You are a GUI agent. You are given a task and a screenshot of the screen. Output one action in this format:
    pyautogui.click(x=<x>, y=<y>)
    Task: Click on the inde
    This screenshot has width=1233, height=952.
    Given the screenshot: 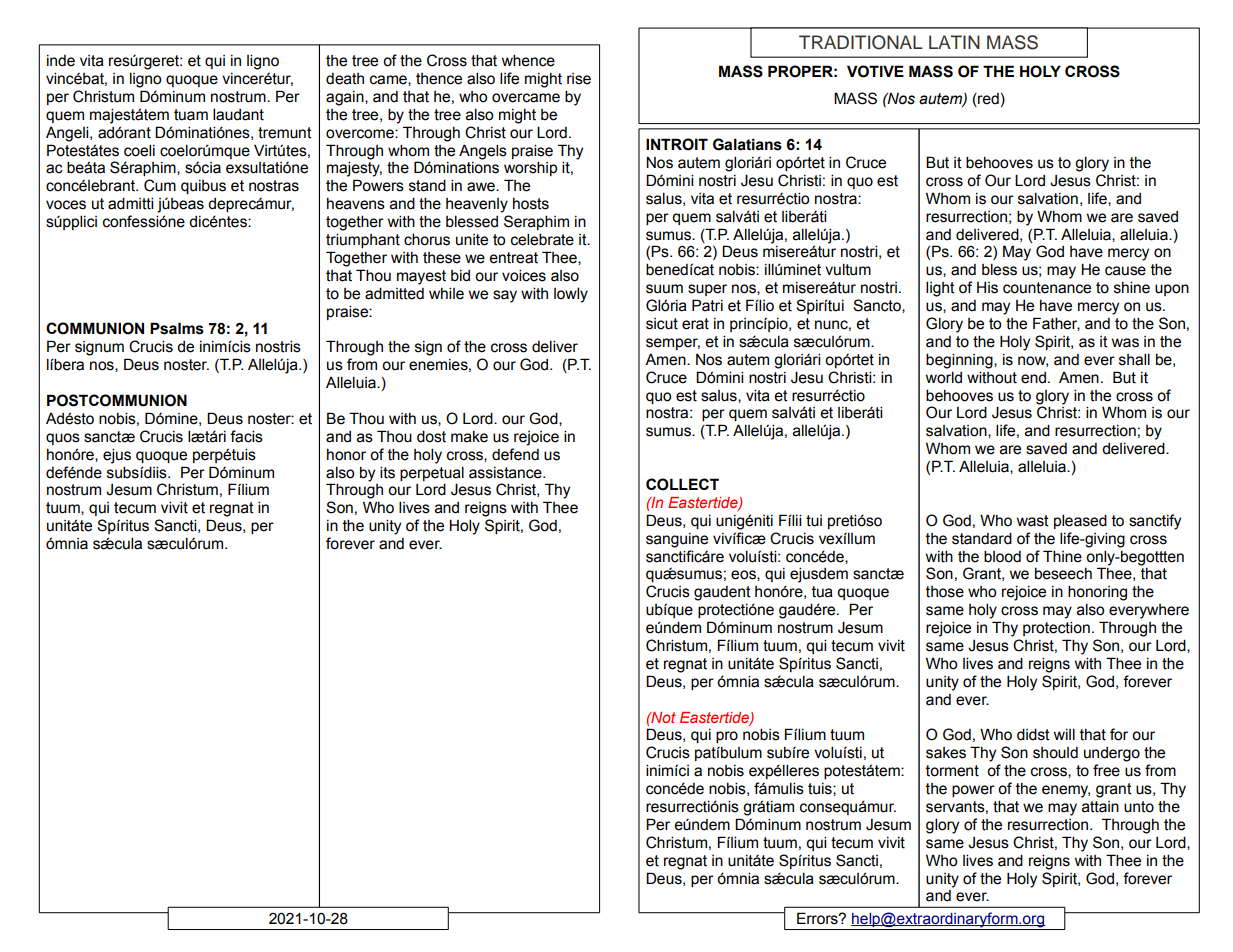 What is the action you would take?
    pyautogui.click(x=61, y=61)
